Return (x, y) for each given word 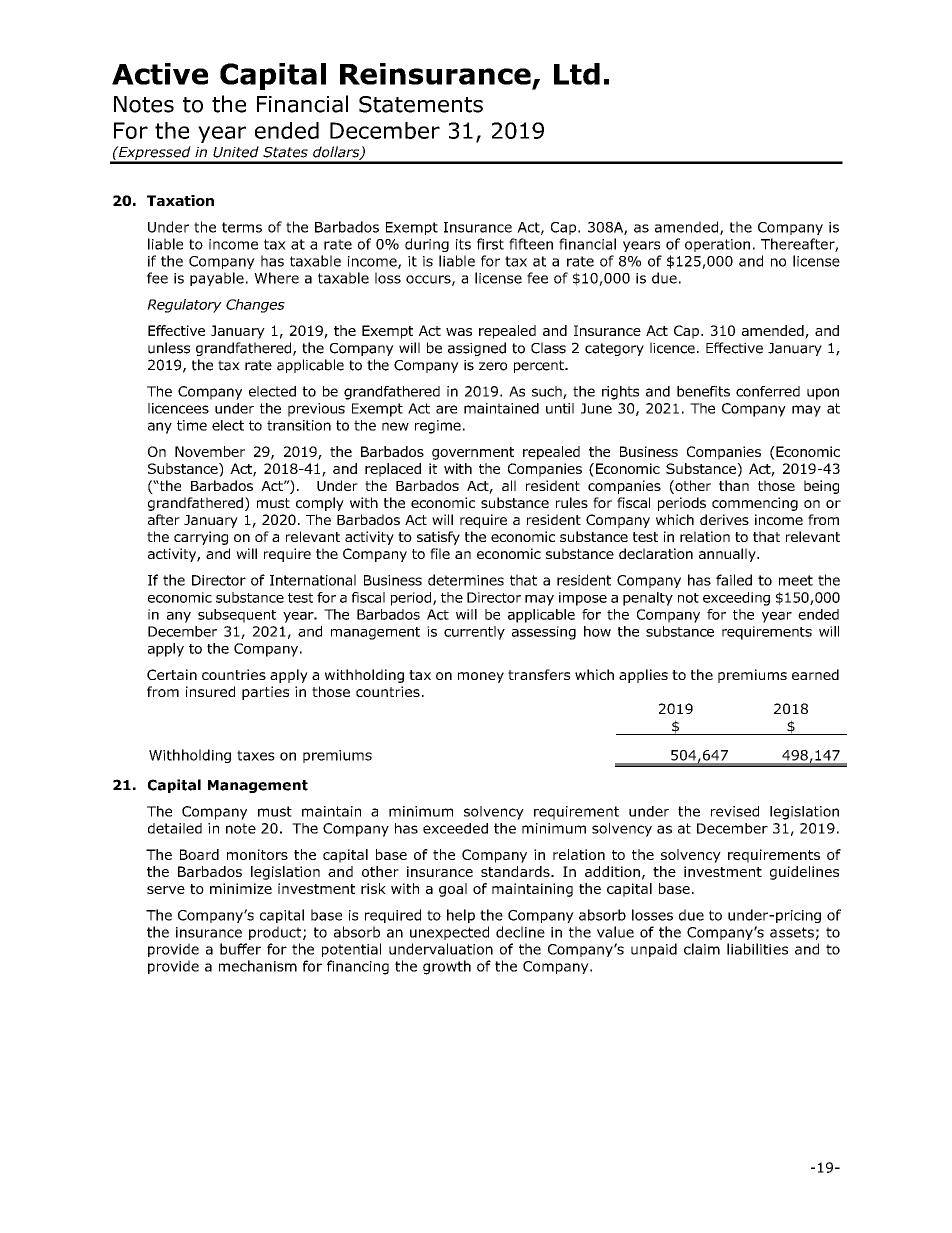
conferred (768, 391)
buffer (240, 949)
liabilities (757, 949)
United (236, 152)
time (192, 425)
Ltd (577, 74)
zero (493, 366)
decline (520, 932)
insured (210, 691)
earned (815, 674)
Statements (421, 104)
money (481, 677)
